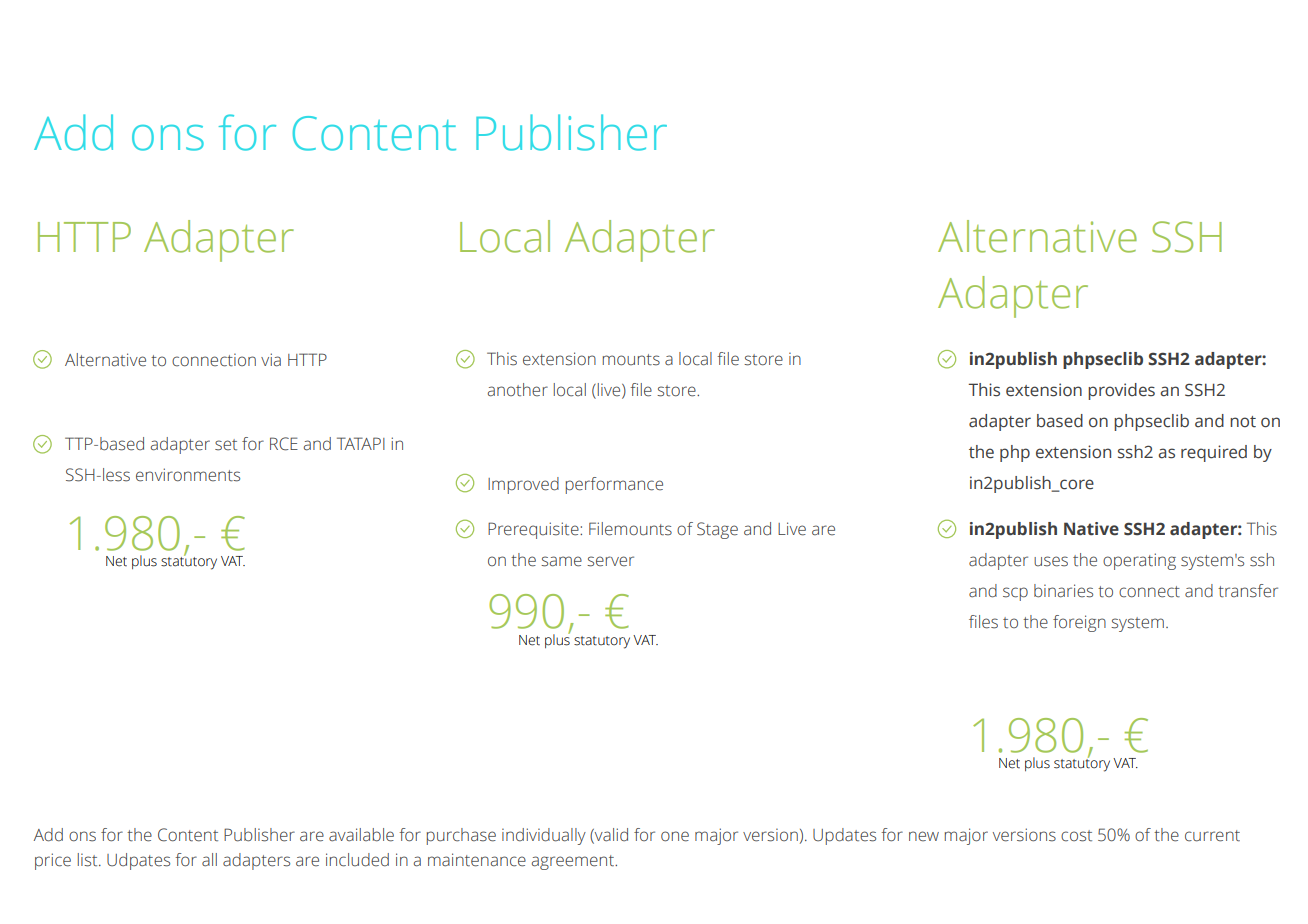 The width and height of the screenshot is (1308, 924). Describe the element at coordinates (89, 860) in the screenshot. I see `list` at that location.
